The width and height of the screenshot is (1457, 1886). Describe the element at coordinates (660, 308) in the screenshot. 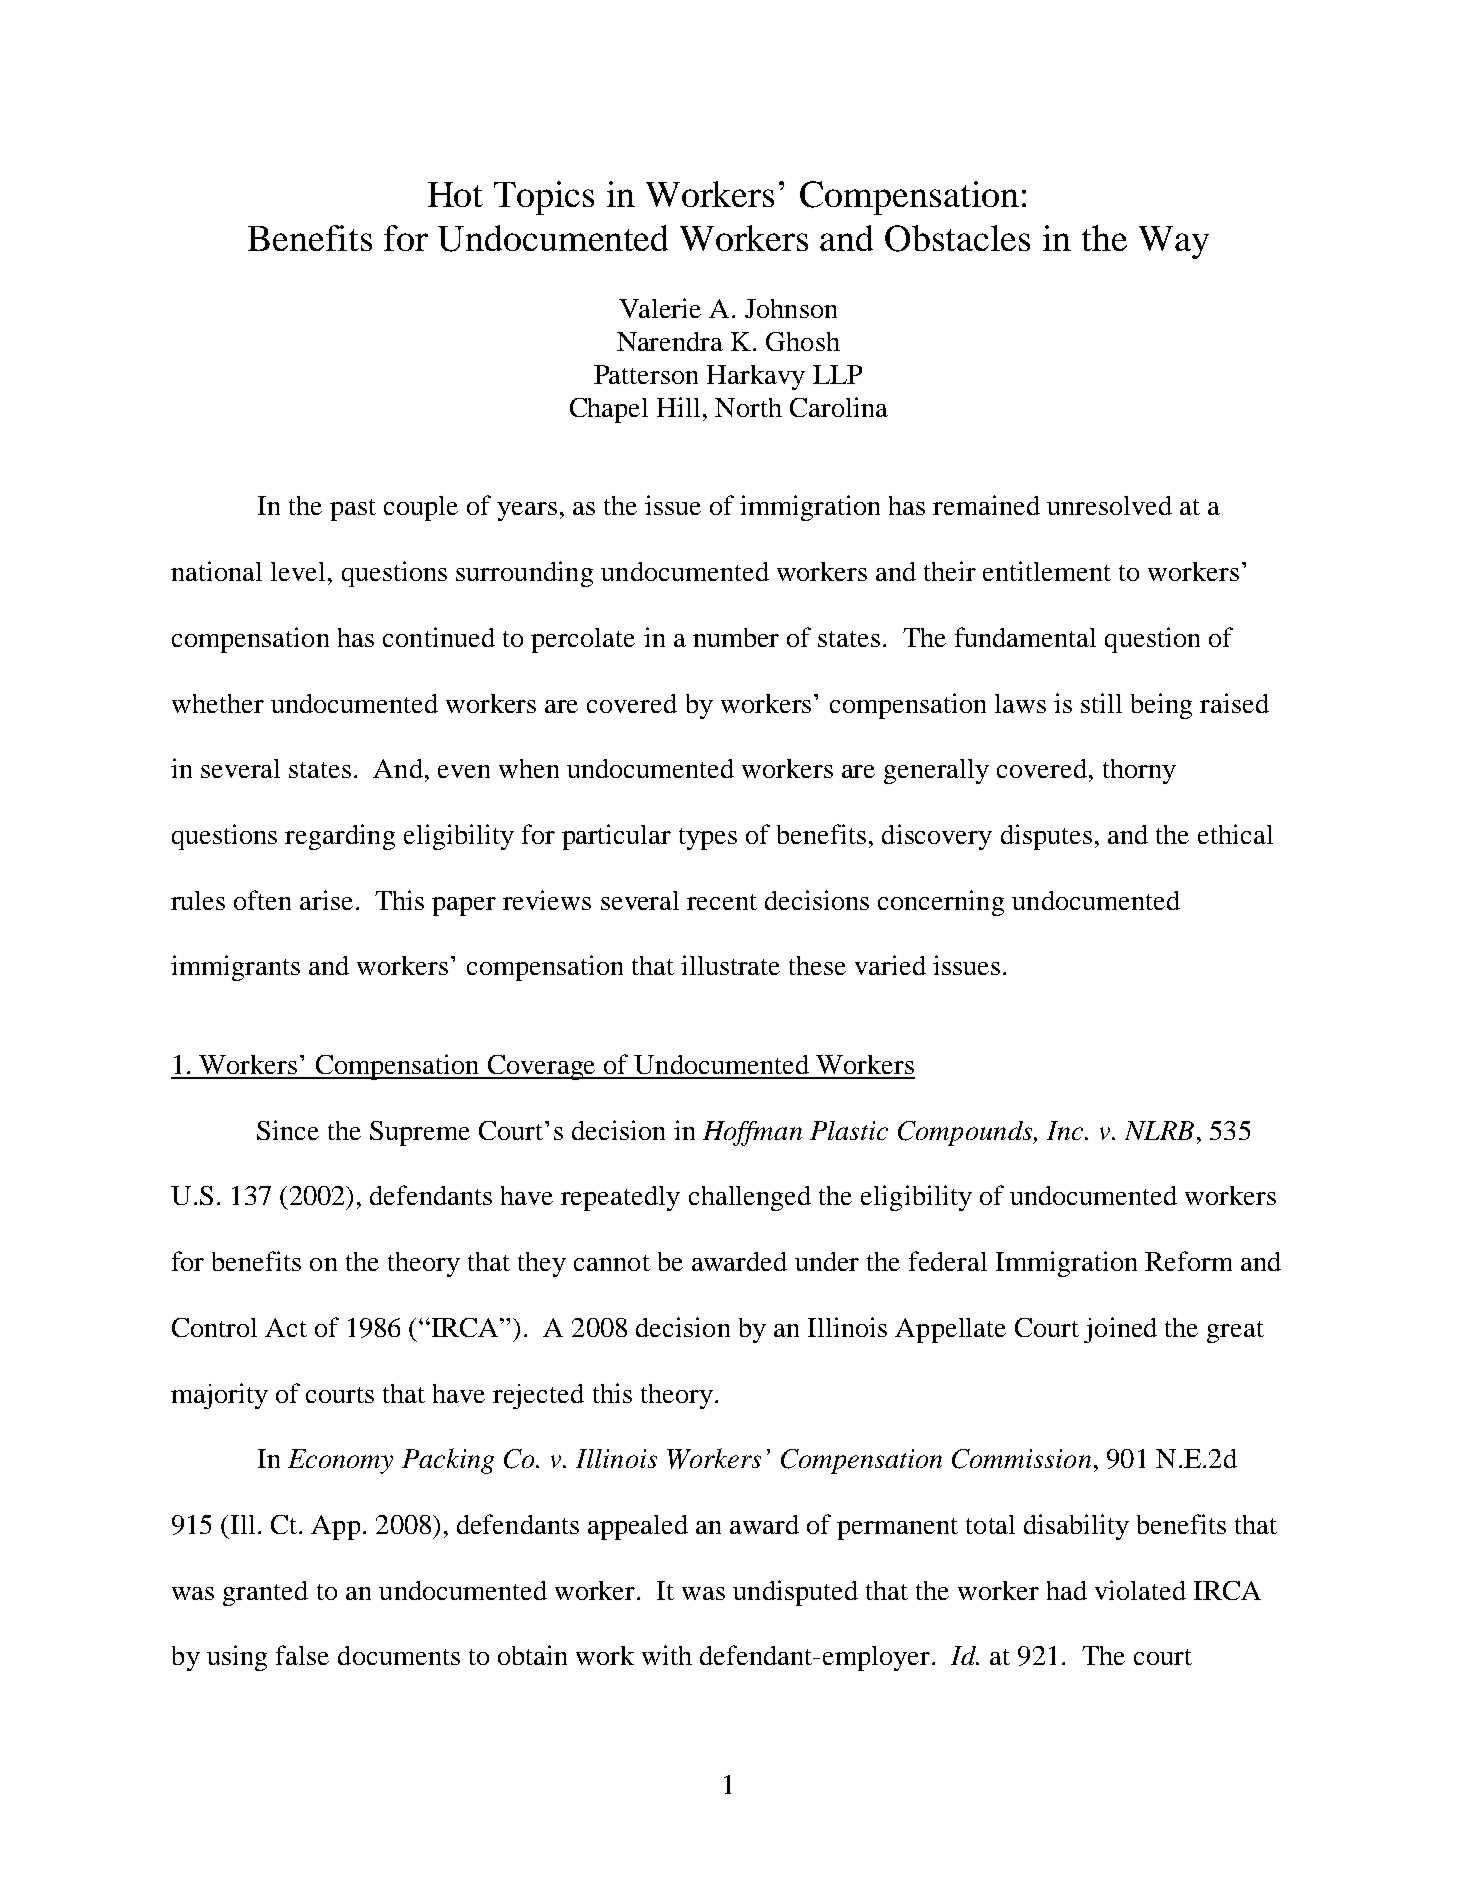

I see `Valerie` at that location.
